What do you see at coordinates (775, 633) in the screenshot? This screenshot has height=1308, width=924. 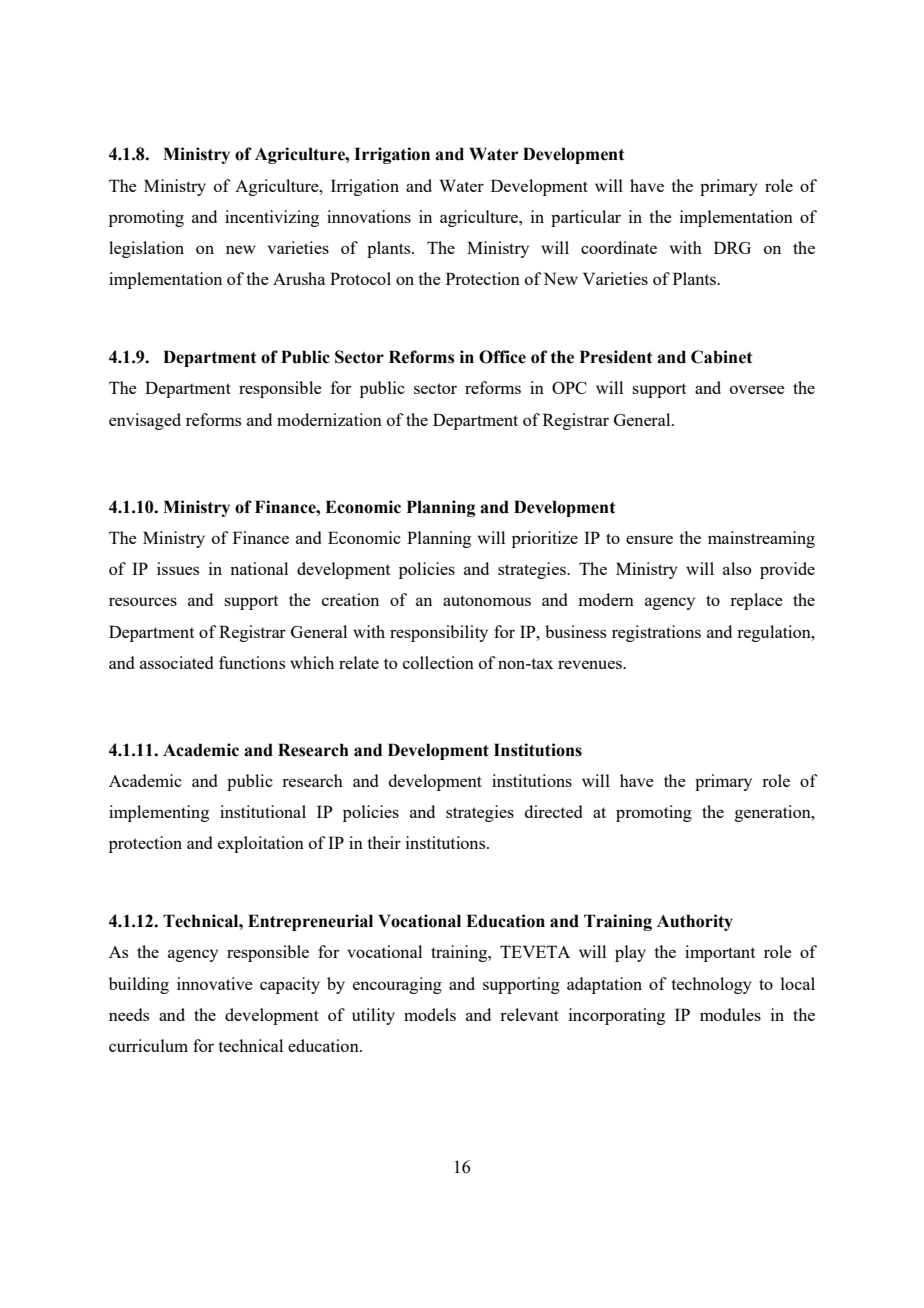 I see `regulation` at bounding box center [775, 633].
